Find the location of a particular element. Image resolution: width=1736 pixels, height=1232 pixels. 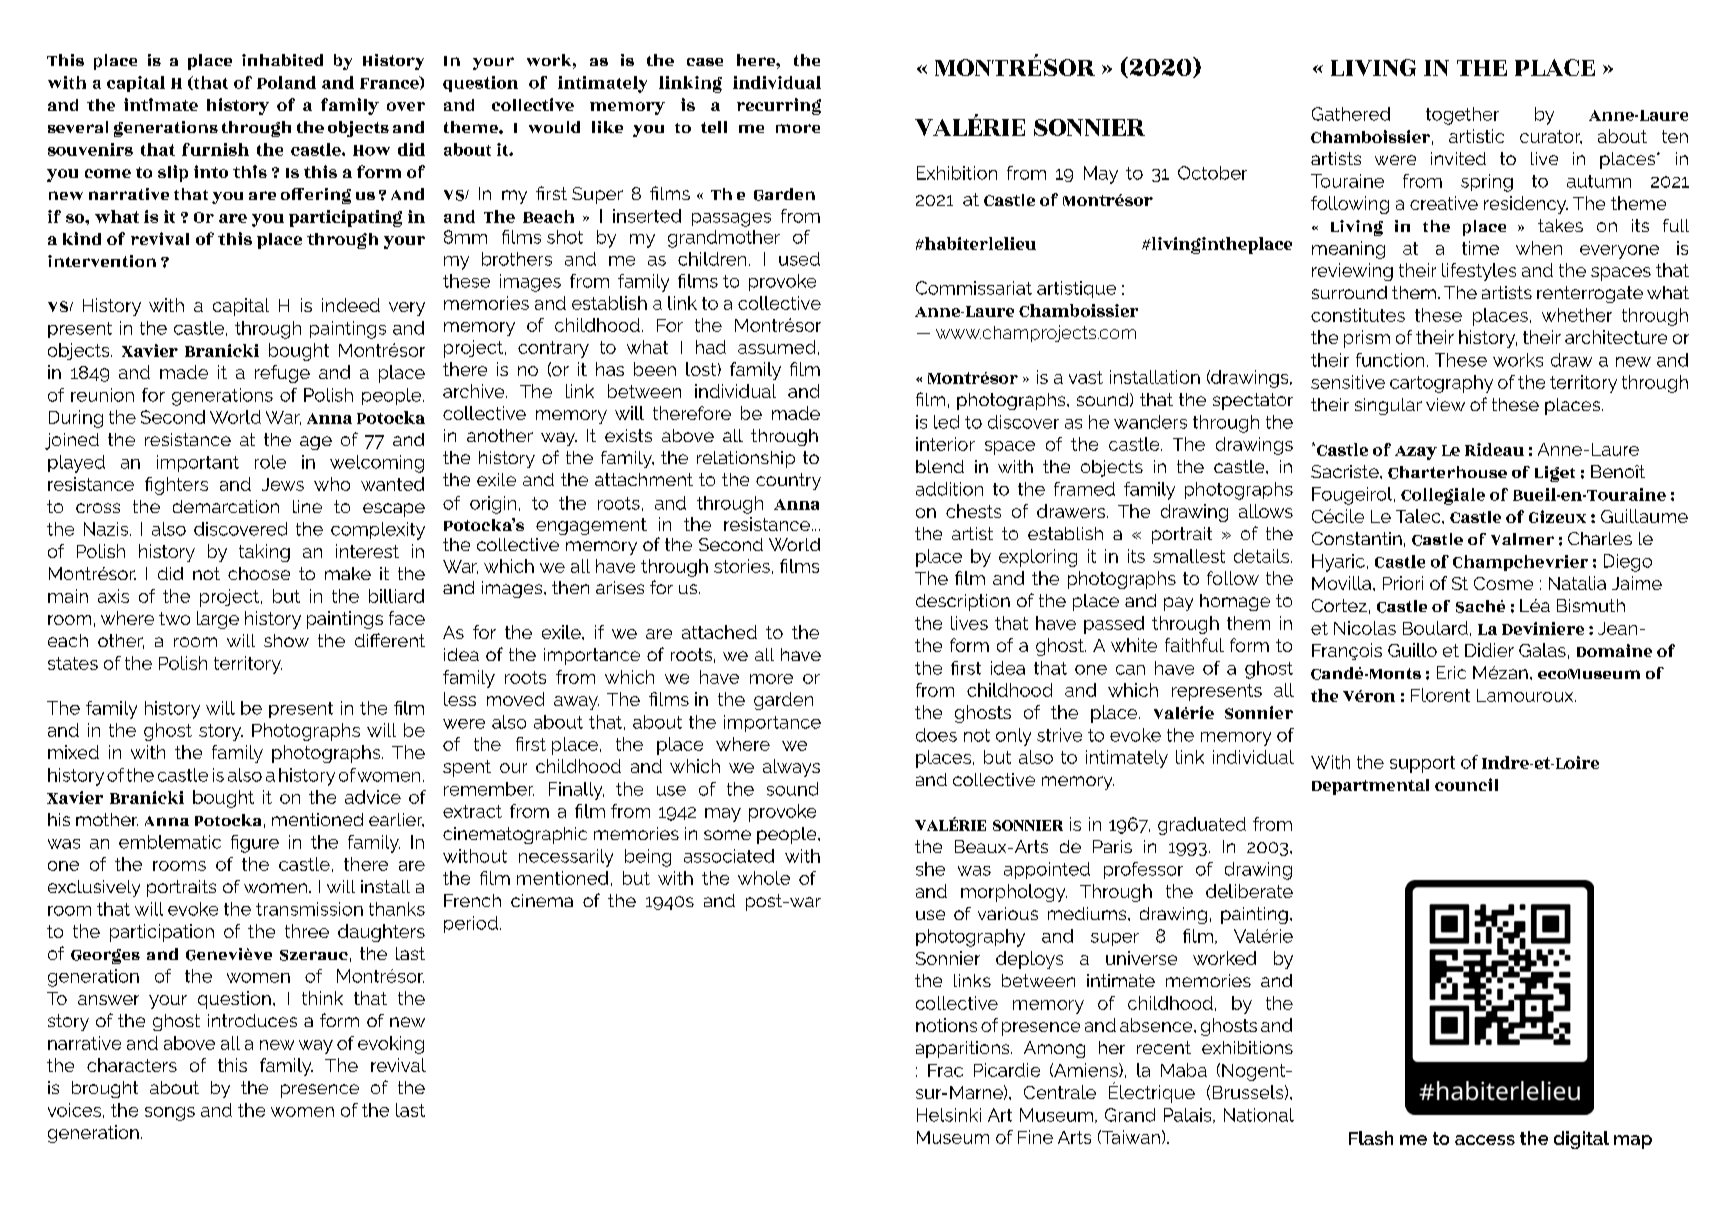

together is located at coordinates (1462, 116).
